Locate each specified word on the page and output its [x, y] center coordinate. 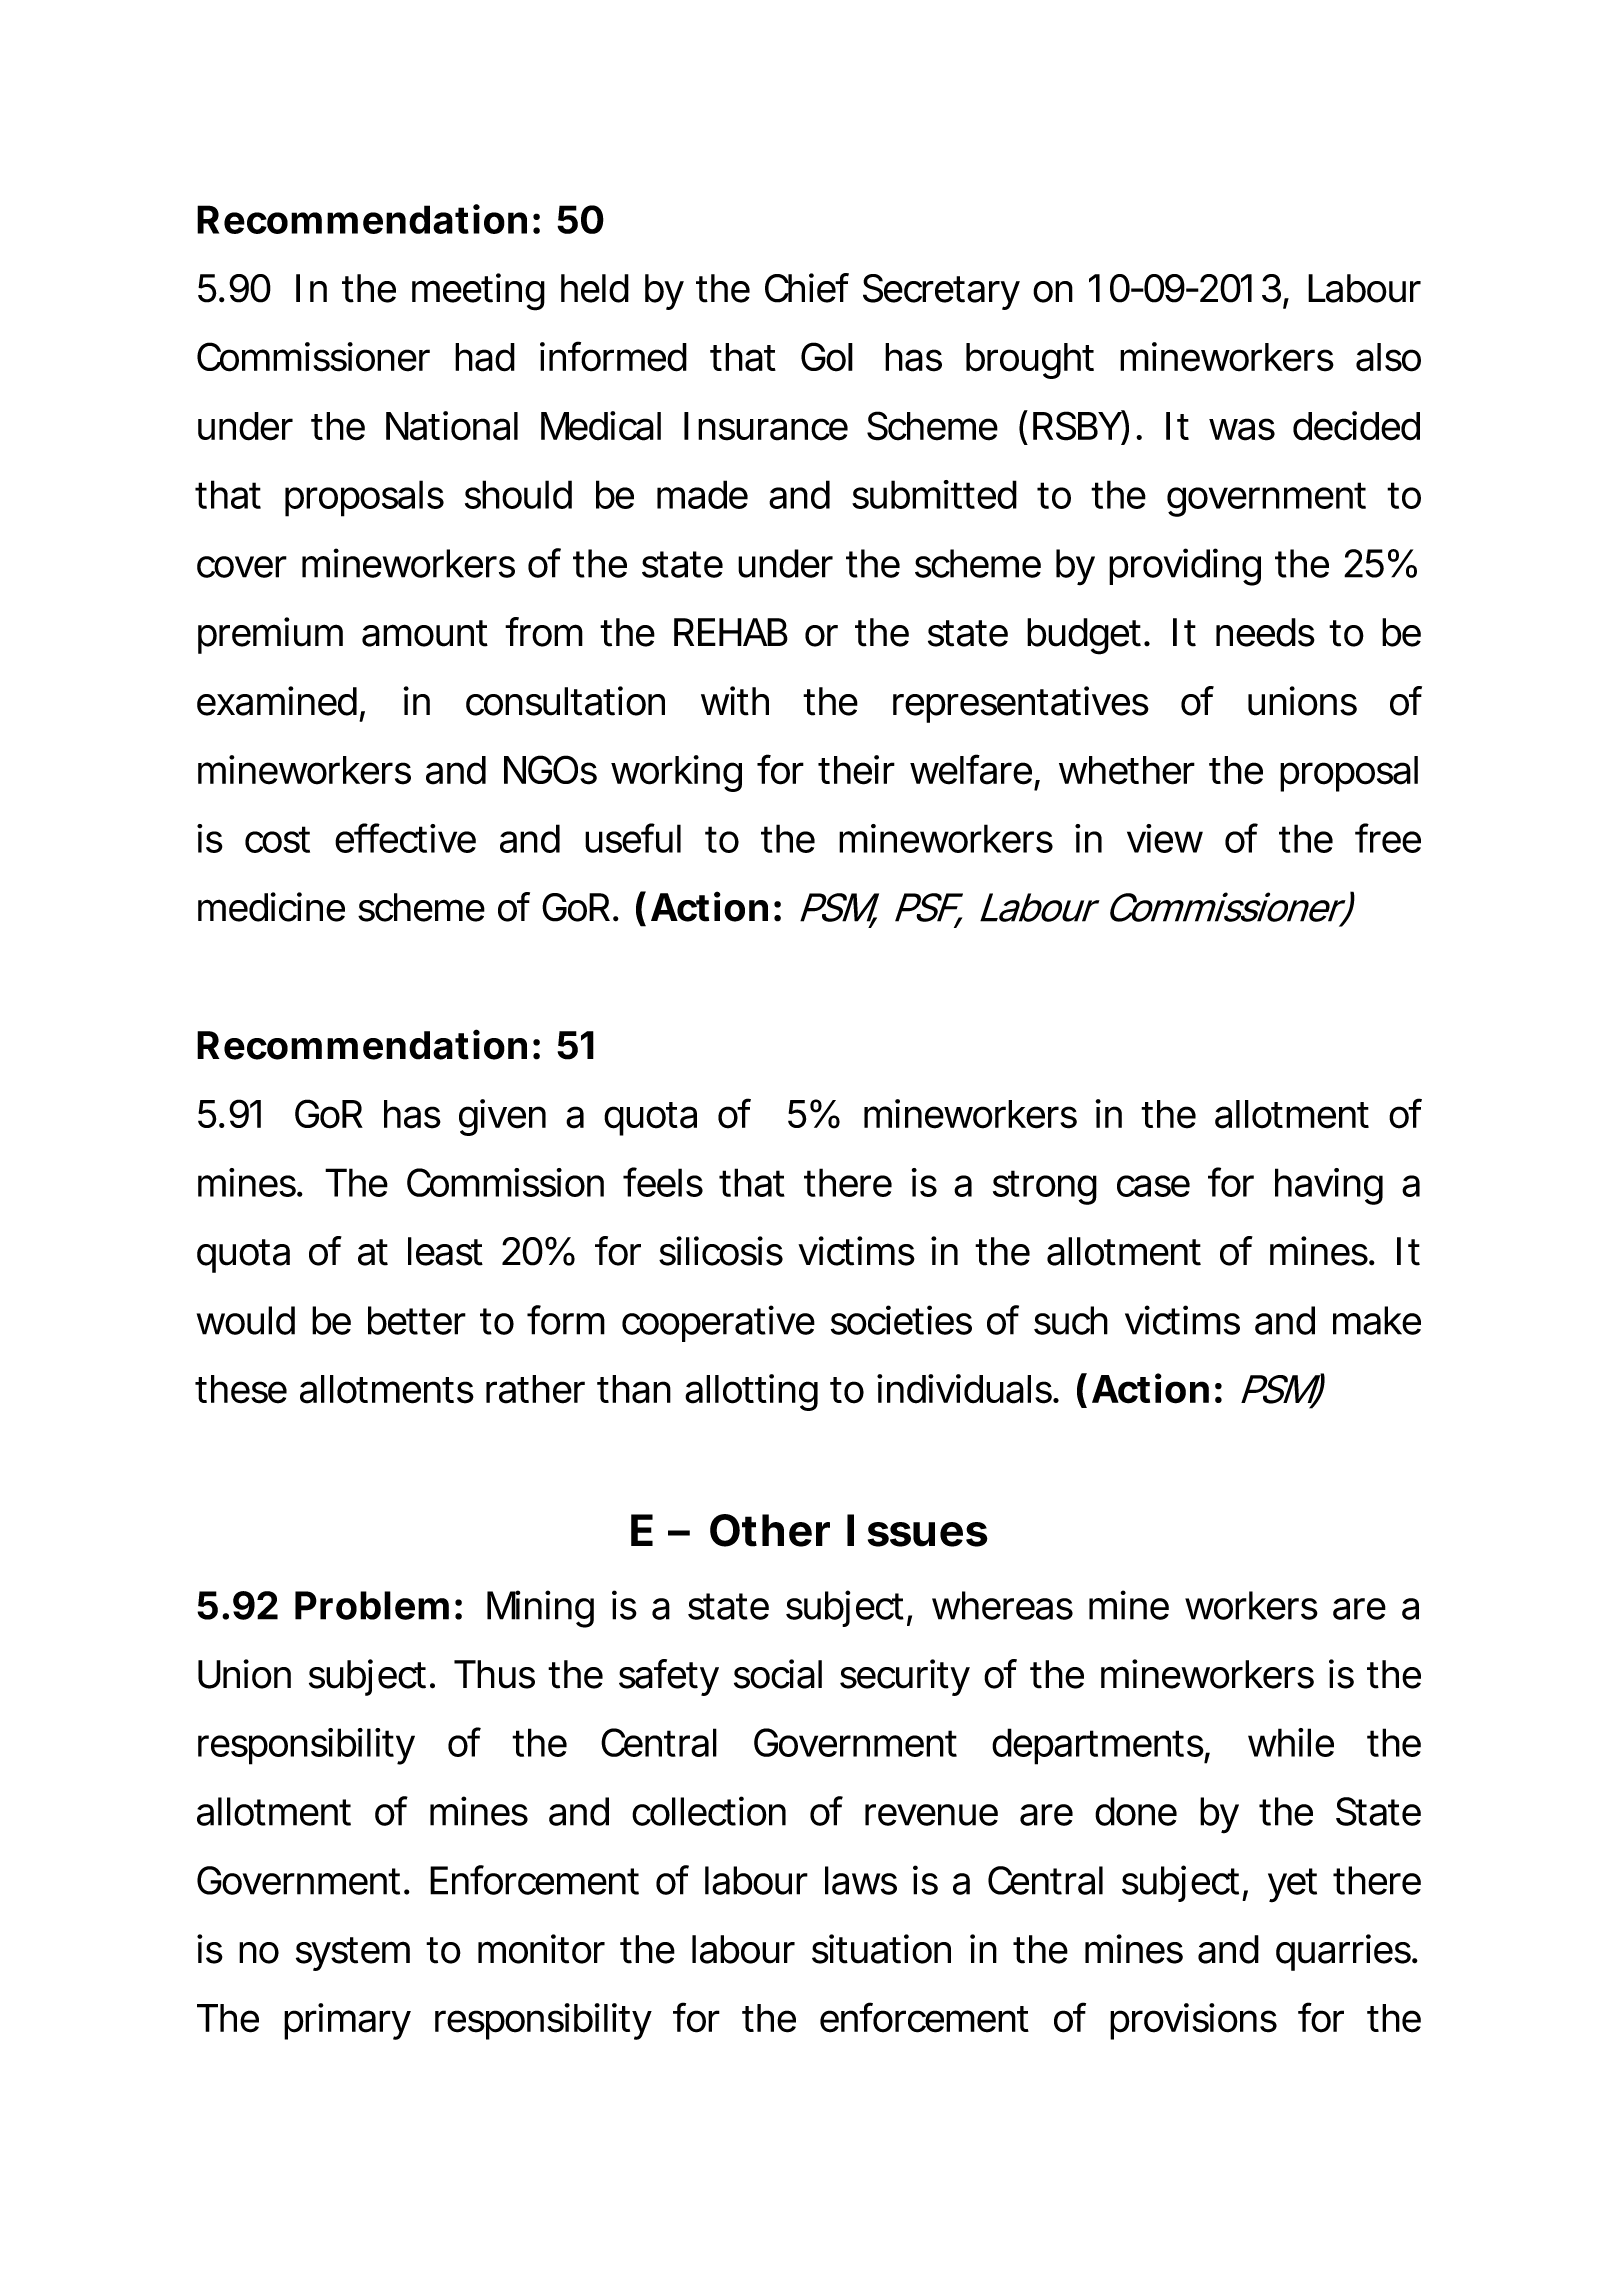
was [1242, 429]
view [1165, 838]
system [353, 1954]
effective [405, 838]
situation [881, 1949]
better [417, 1320]
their [856, 770]
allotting [751, 1392]
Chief [807, 288]
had [485, 357]
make [1377, 1320]
